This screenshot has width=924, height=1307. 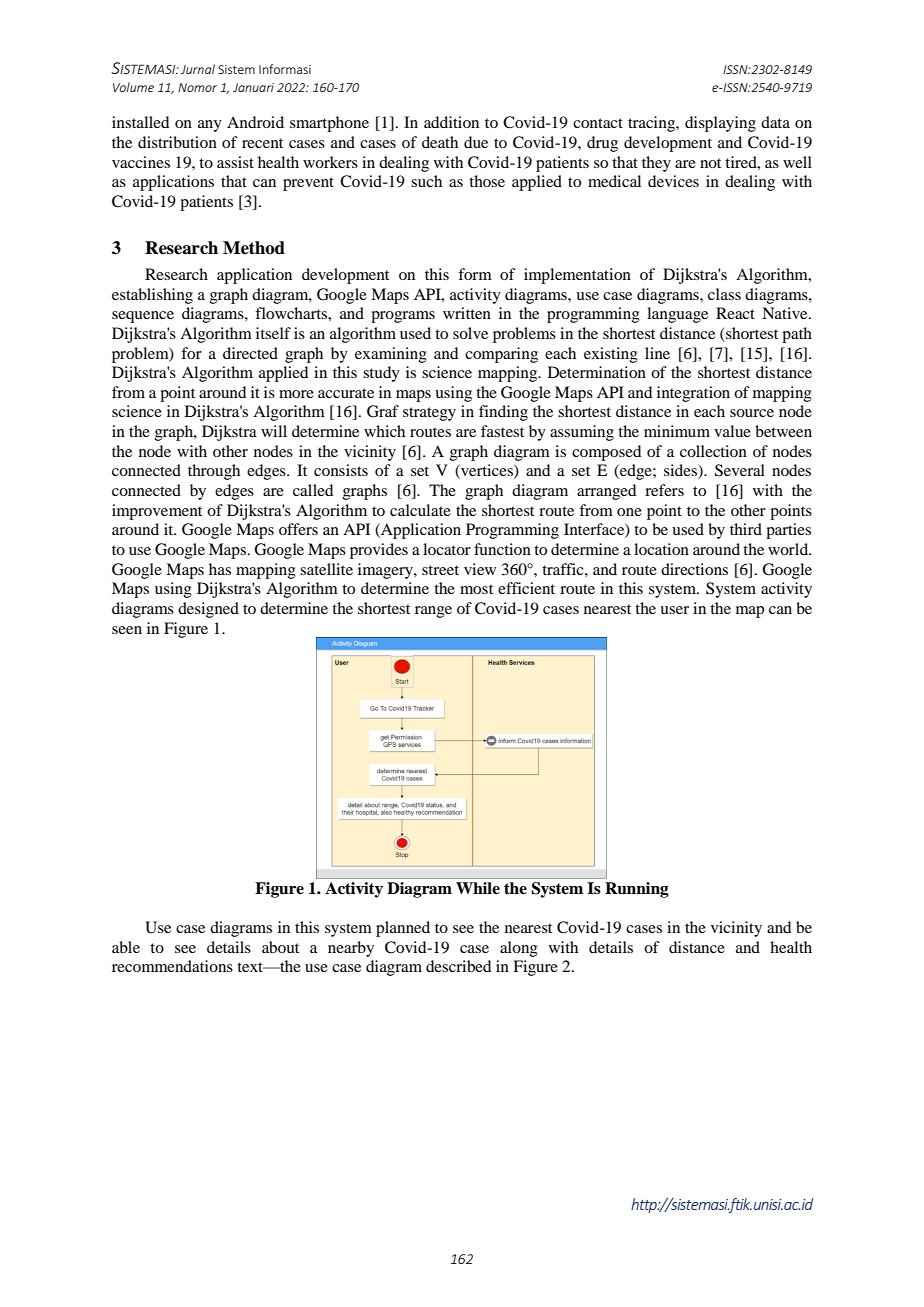 What do you see at coordinates (198, 69) in the screenshot?
I see `Jurnal` at bounding box center [198, 69].
